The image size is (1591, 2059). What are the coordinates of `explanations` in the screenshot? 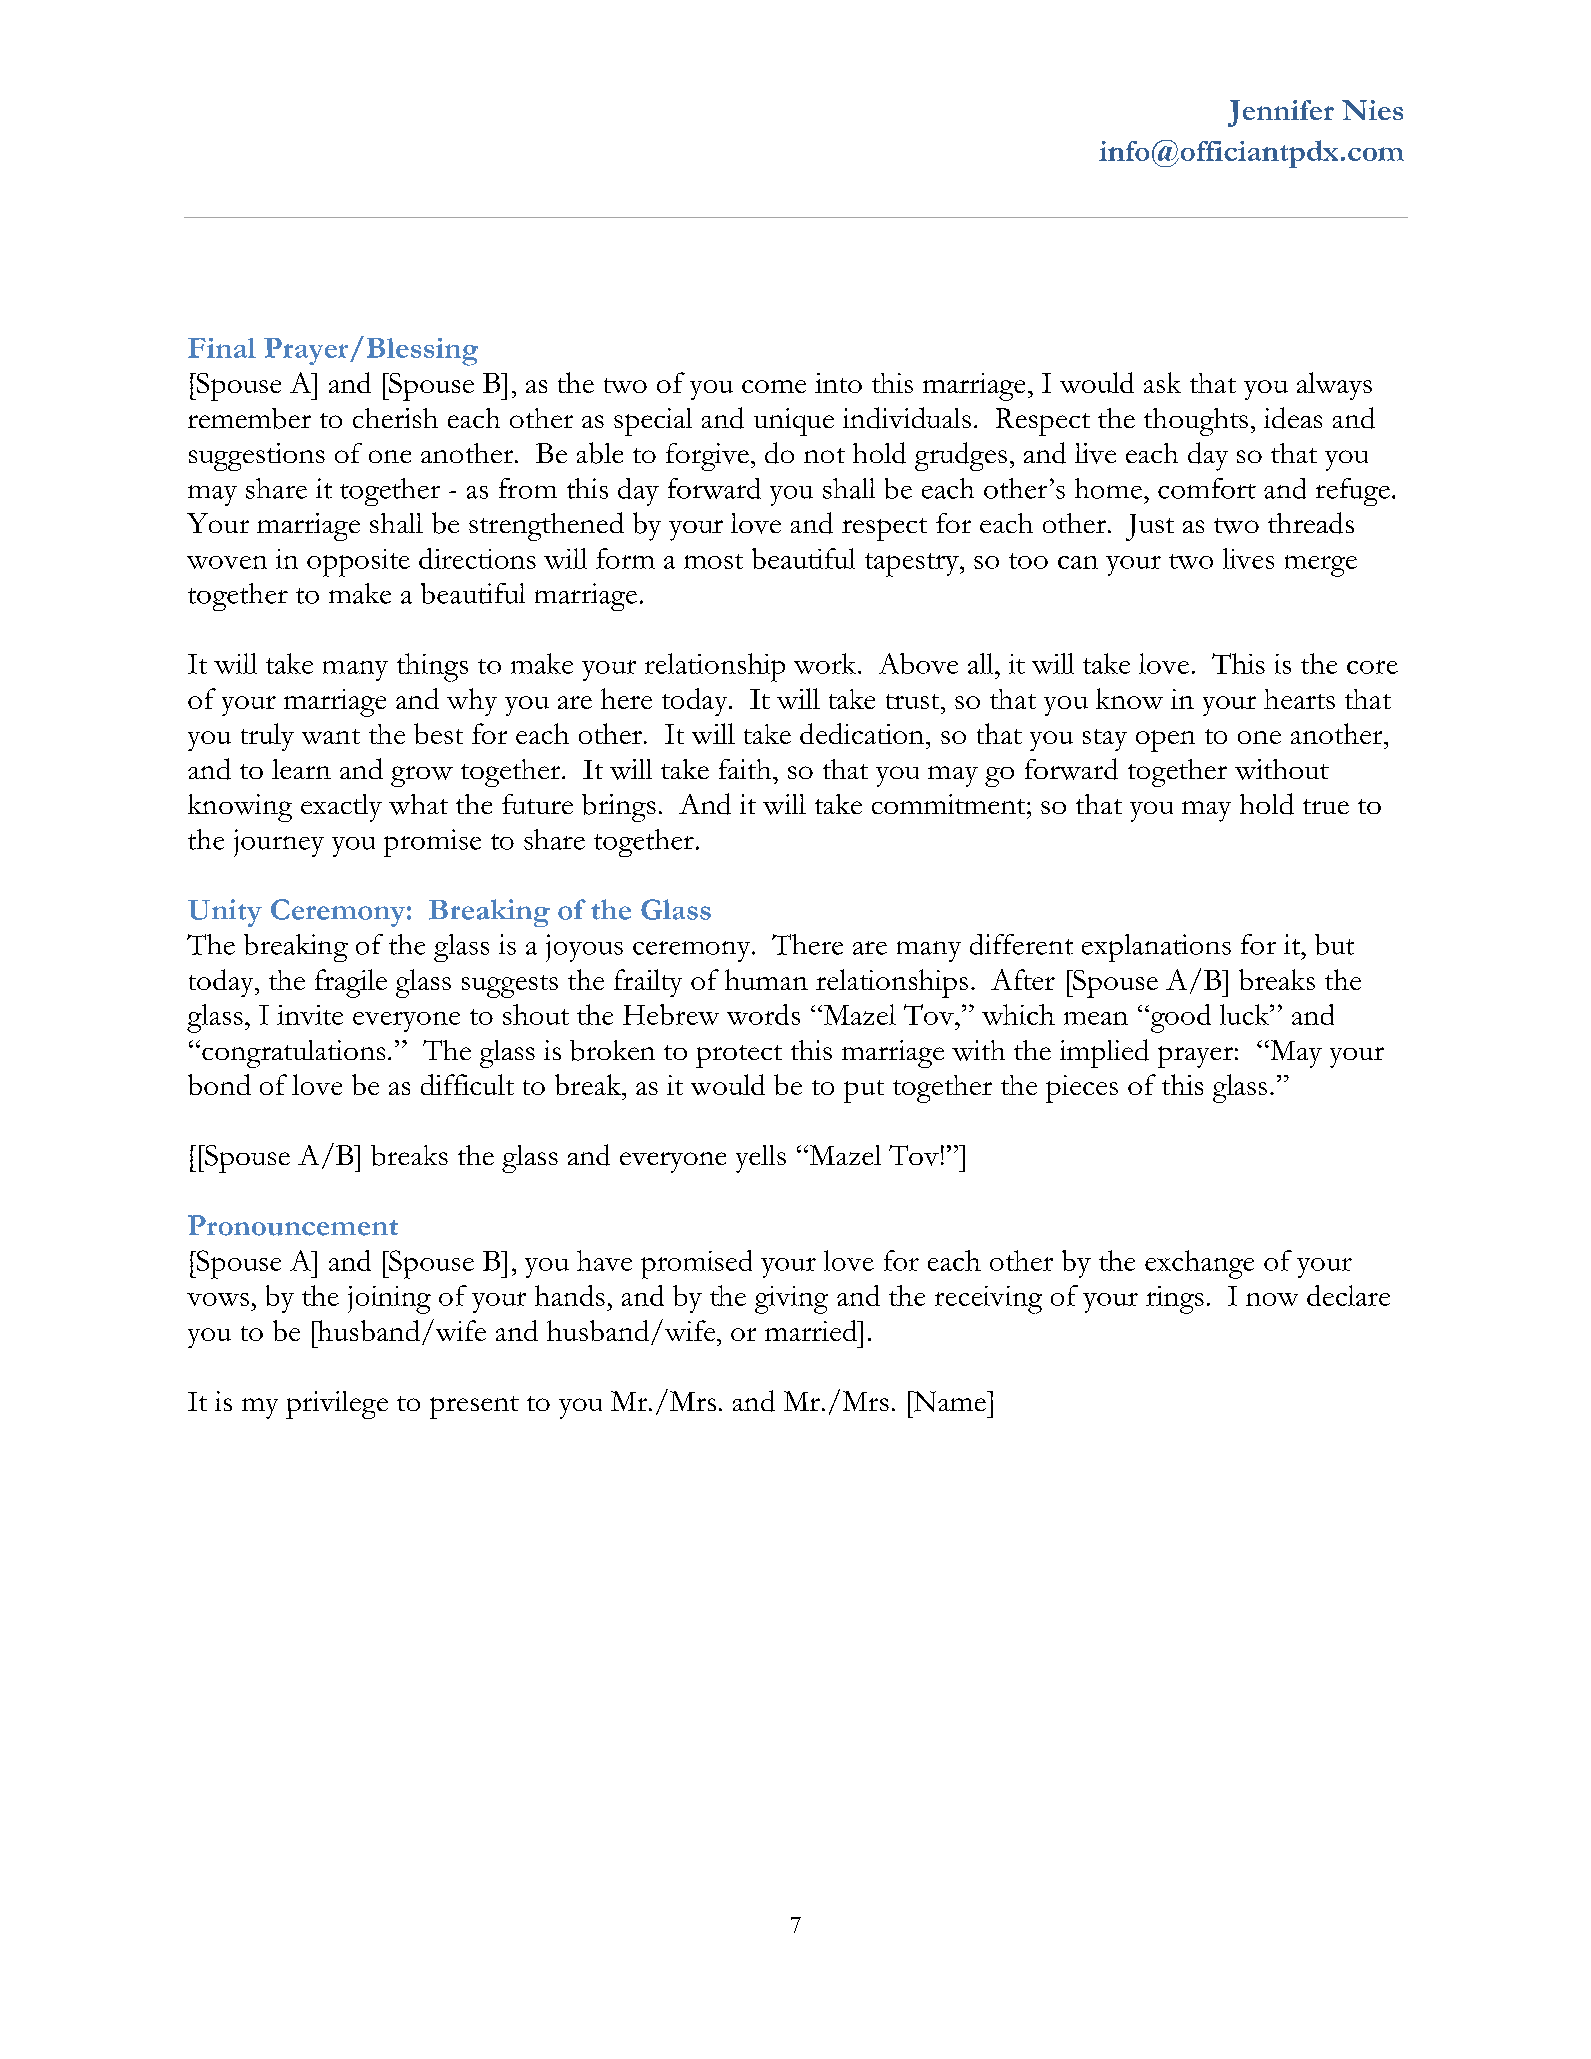 It's located at (1156, 948).
